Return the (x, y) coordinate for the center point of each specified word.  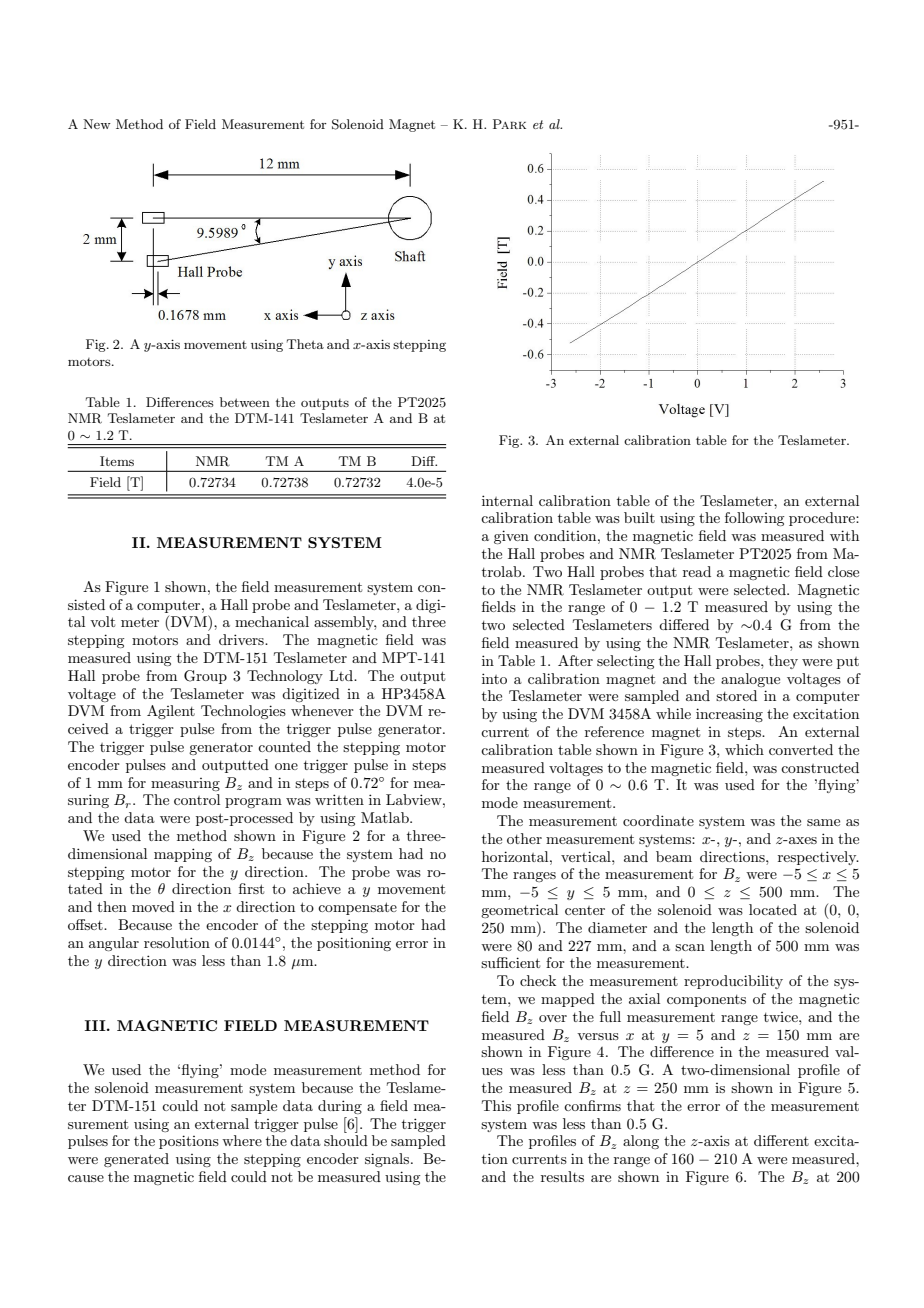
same (823, 822)
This (496, 1105)
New (97, 124)
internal (507, 500)
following (754, 519)
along (641, 1142)
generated (136, 1160)
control (197, 799)
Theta (305, 344)
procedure (823, 519)
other (524, 838)
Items (117, 461)
